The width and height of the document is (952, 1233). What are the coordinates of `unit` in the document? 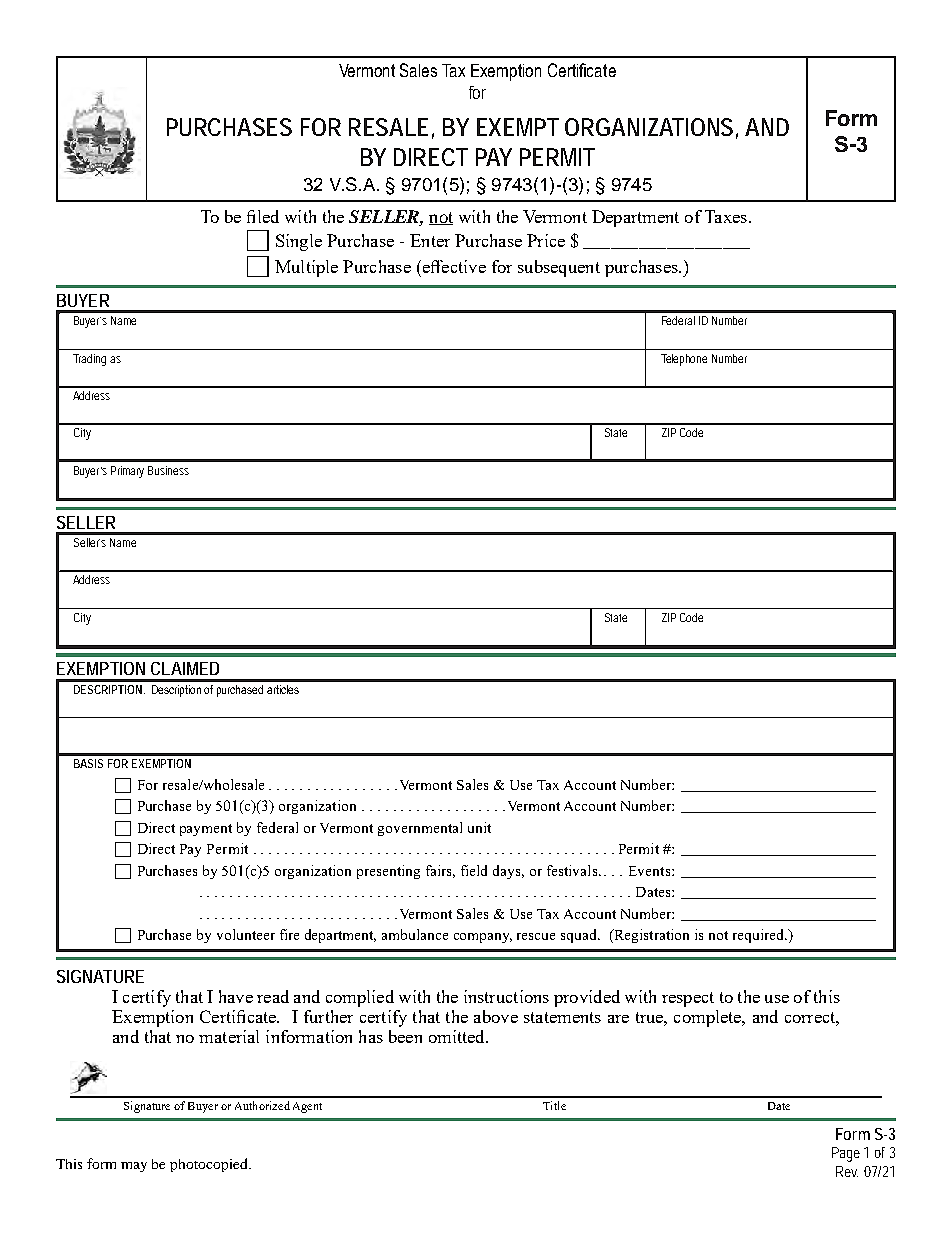 It's located at (479, 827).
